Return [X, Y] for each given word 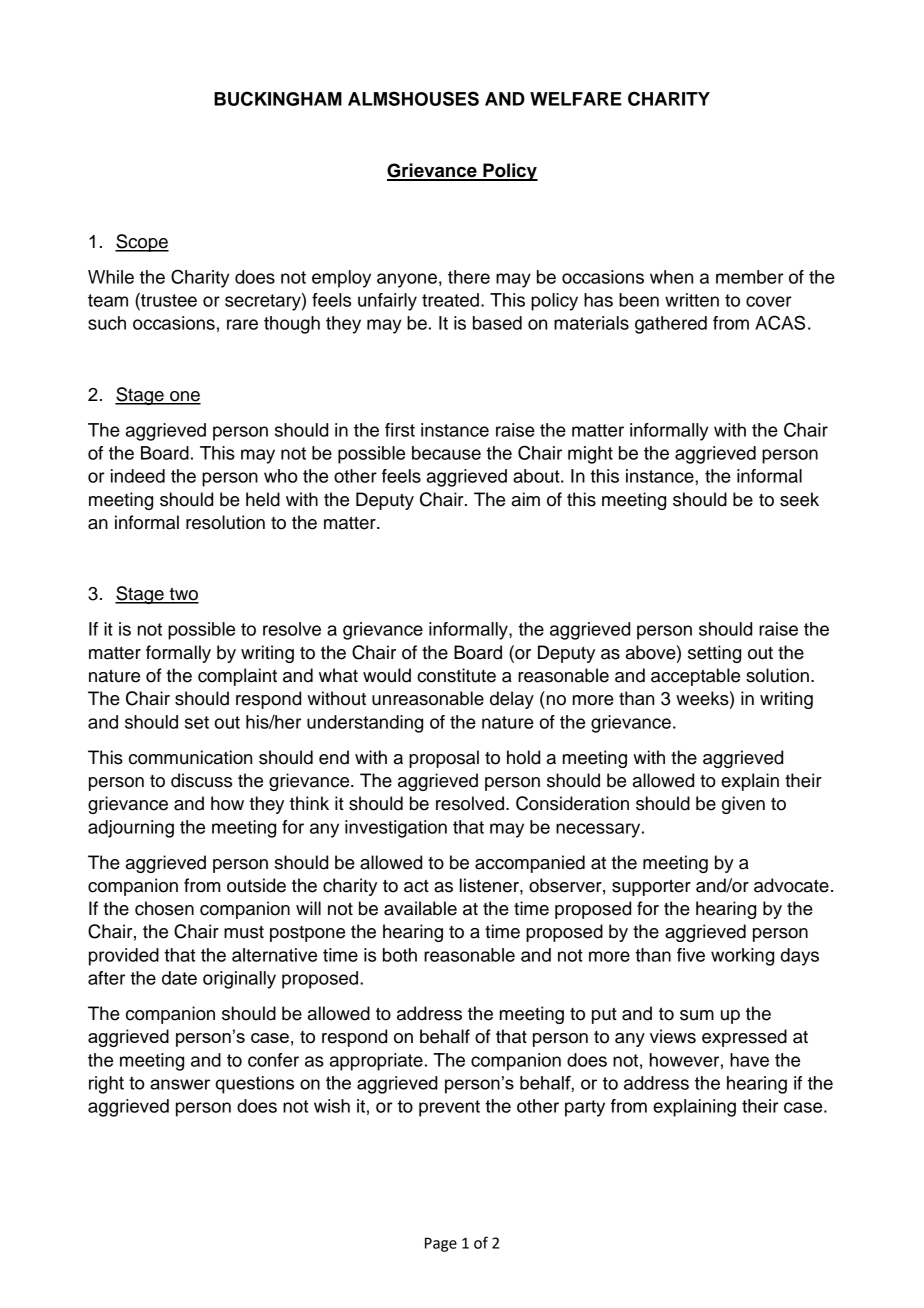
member [750, 277]
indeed [138, 476]
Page [441, 1244]
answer [180, 1084]
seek [799, 499]
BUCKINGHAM [278, 98]
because [446, 453]
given [743, 805]
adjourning [131, 829]
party [585, 1108]
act [416, 886]
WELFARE [576, 99]
